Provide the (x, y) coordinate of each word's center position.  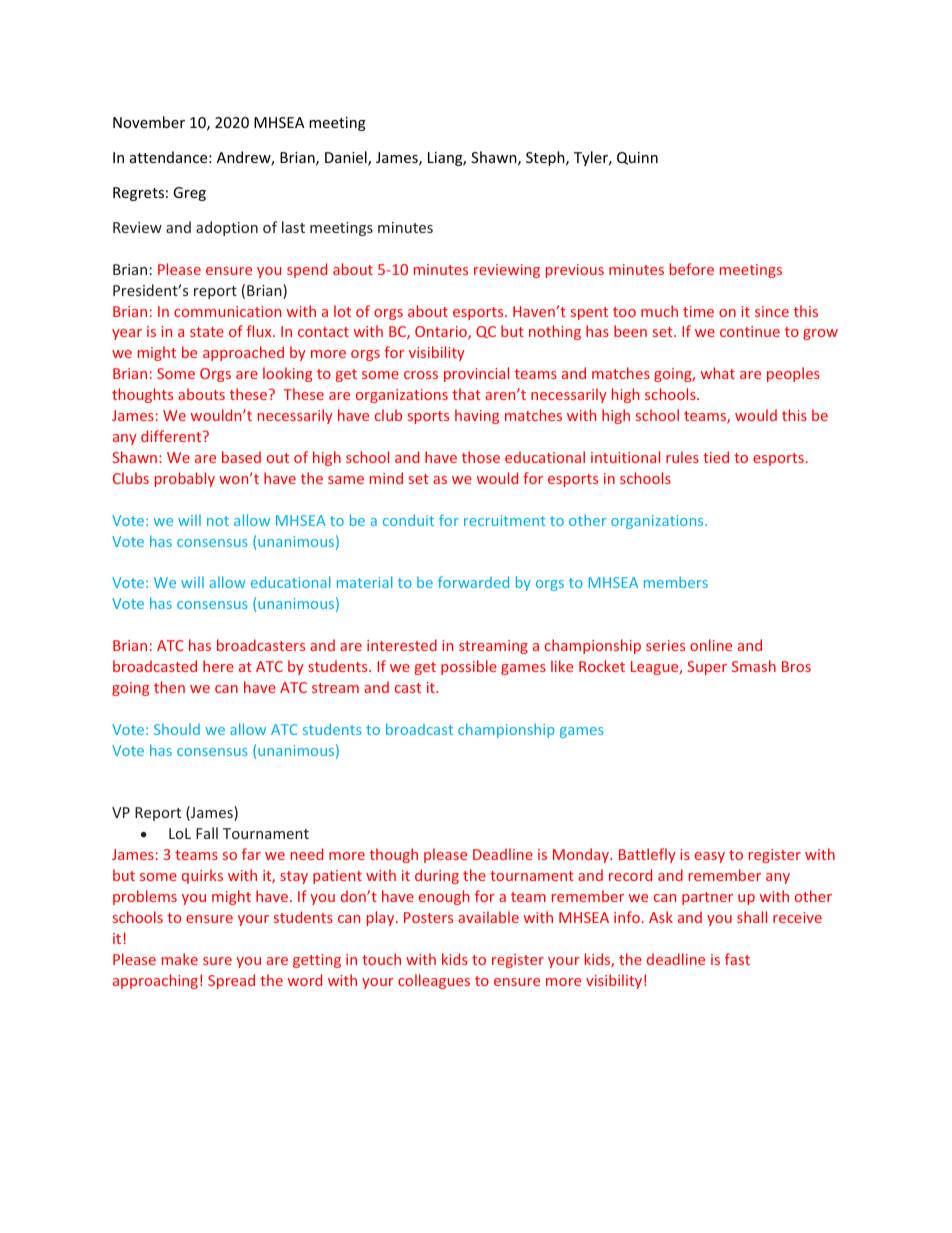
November (149, 122)
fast (737, 959)
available (488, 917)
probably (185, 479)
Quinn (637, 158)
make (180, 959)
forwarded (473, 582)
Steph (546, 158)
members (676, 582)
